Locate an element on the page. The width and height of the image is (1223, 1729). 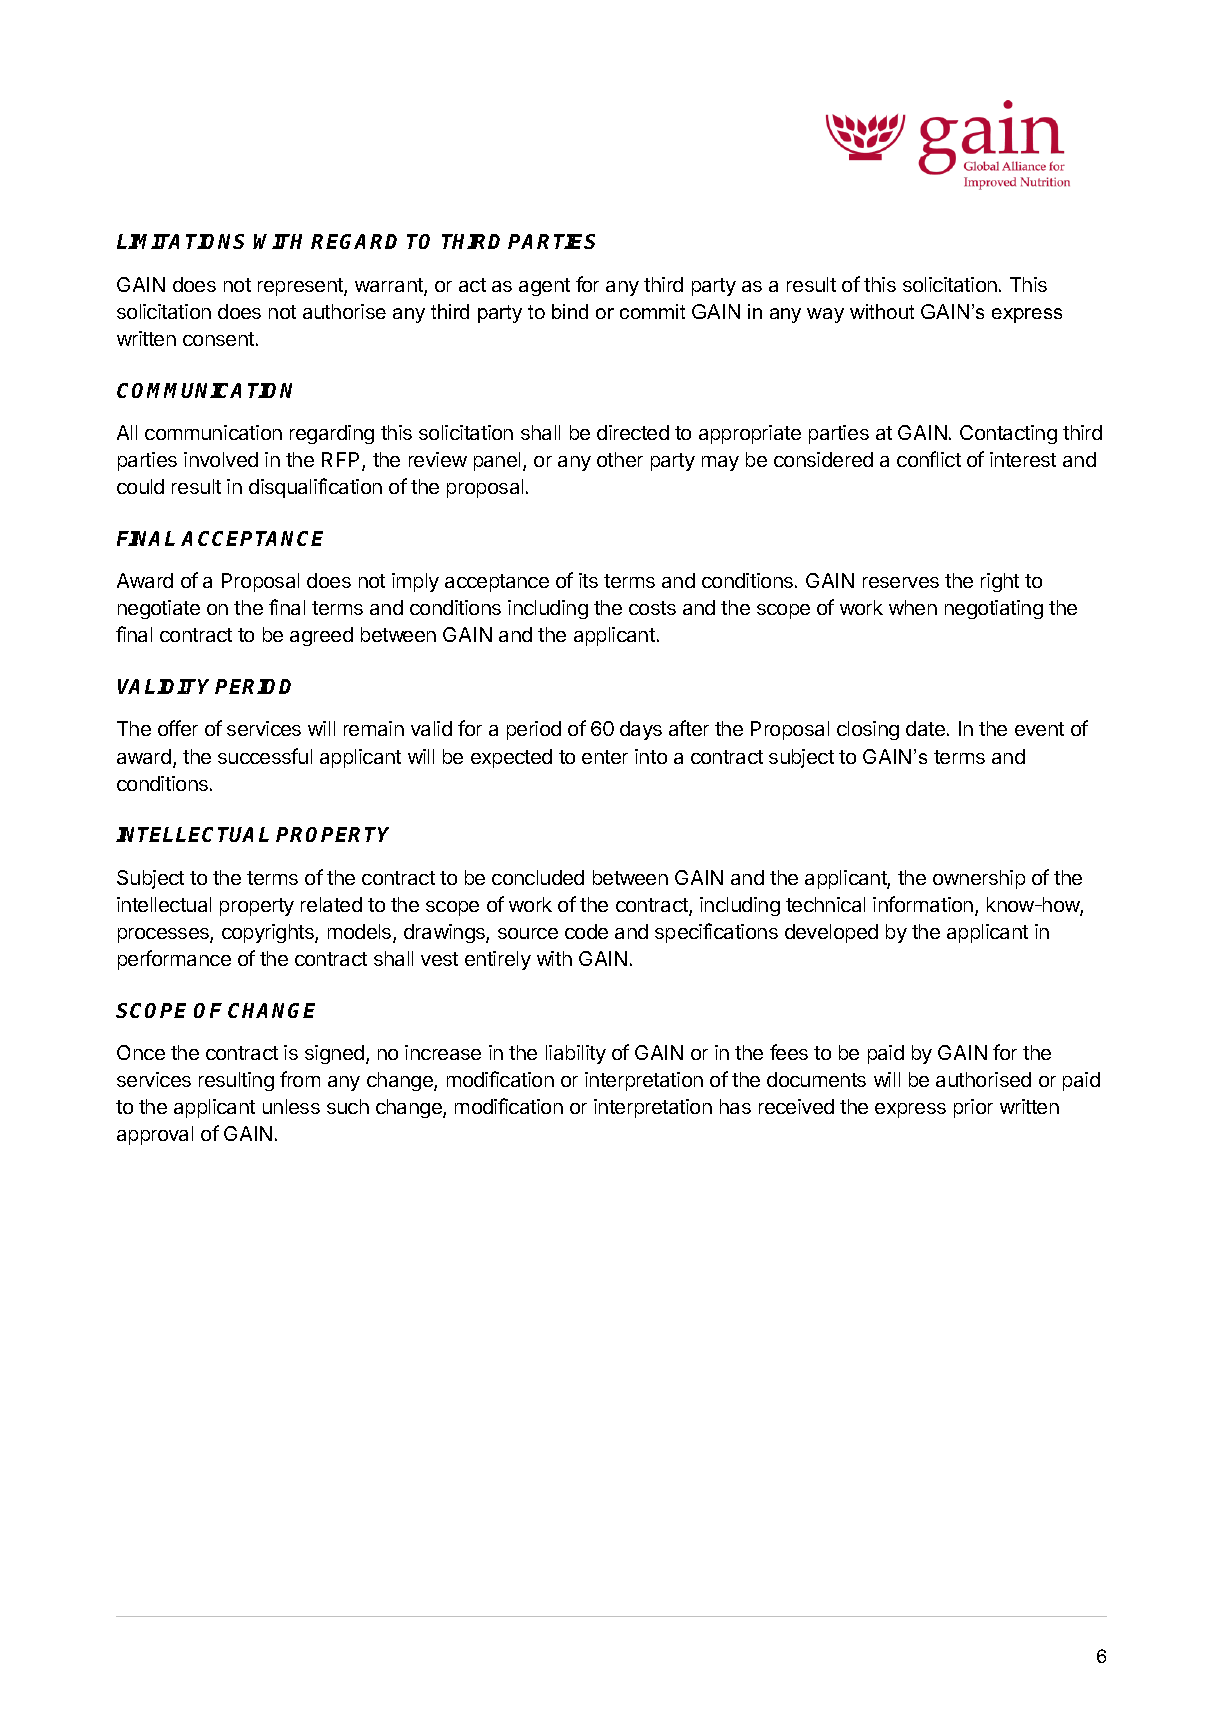
reserves is located at coordinates (901, 582).
